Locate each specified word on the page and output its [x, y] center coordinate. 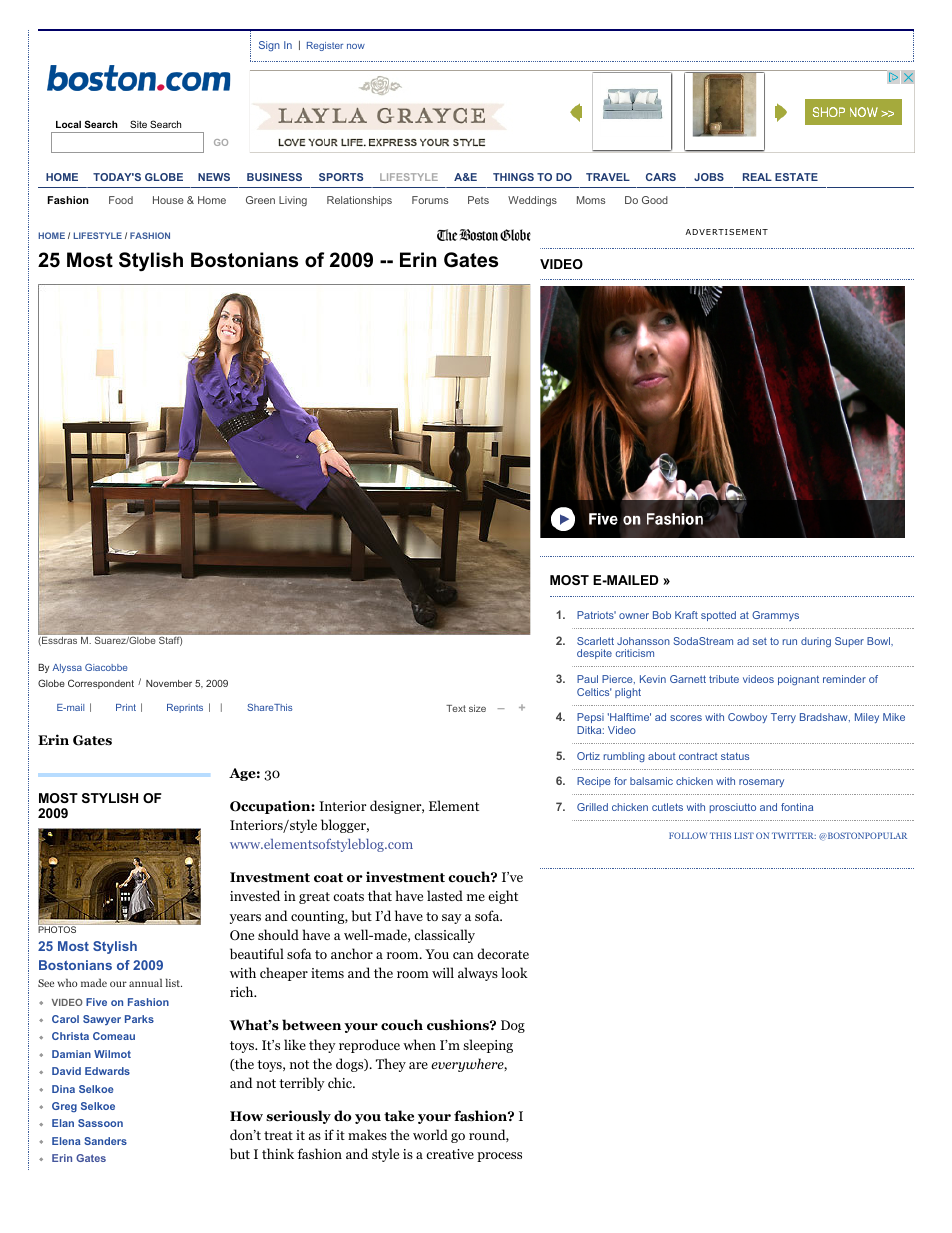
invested [255, 895]
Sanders [105, 1141]
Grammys [775, 616]
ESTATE [796, 177]
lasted [445, 895]
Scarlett [595, 641]
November [169, 683]
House [168, 200]
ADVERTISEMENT [726, 232]
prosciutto [733, 808]
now [356, 46]
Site [138, 124]
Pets [478, 200]
